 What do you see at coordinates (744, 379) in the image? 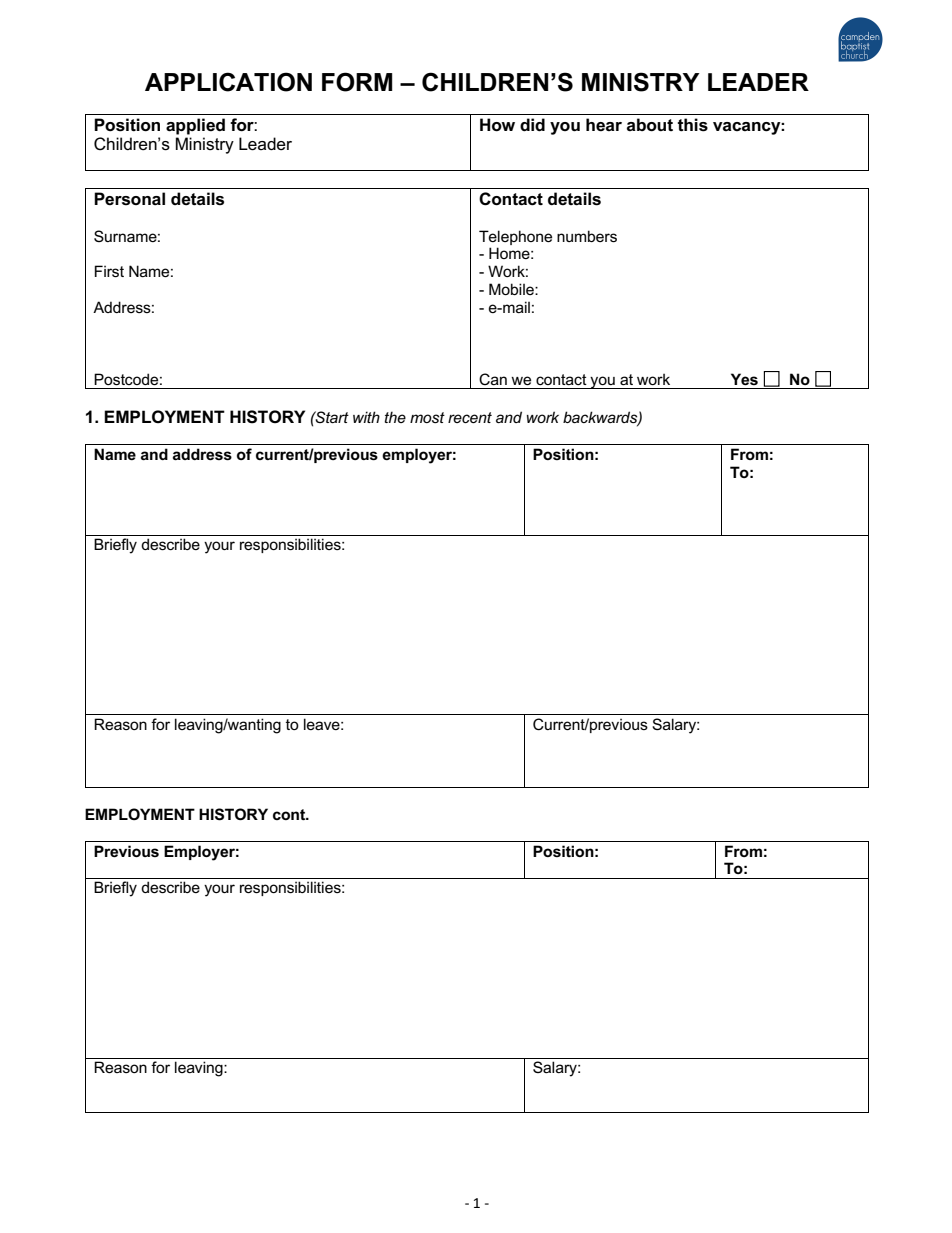
I see `Yes` at bounding box center [744, 379].
